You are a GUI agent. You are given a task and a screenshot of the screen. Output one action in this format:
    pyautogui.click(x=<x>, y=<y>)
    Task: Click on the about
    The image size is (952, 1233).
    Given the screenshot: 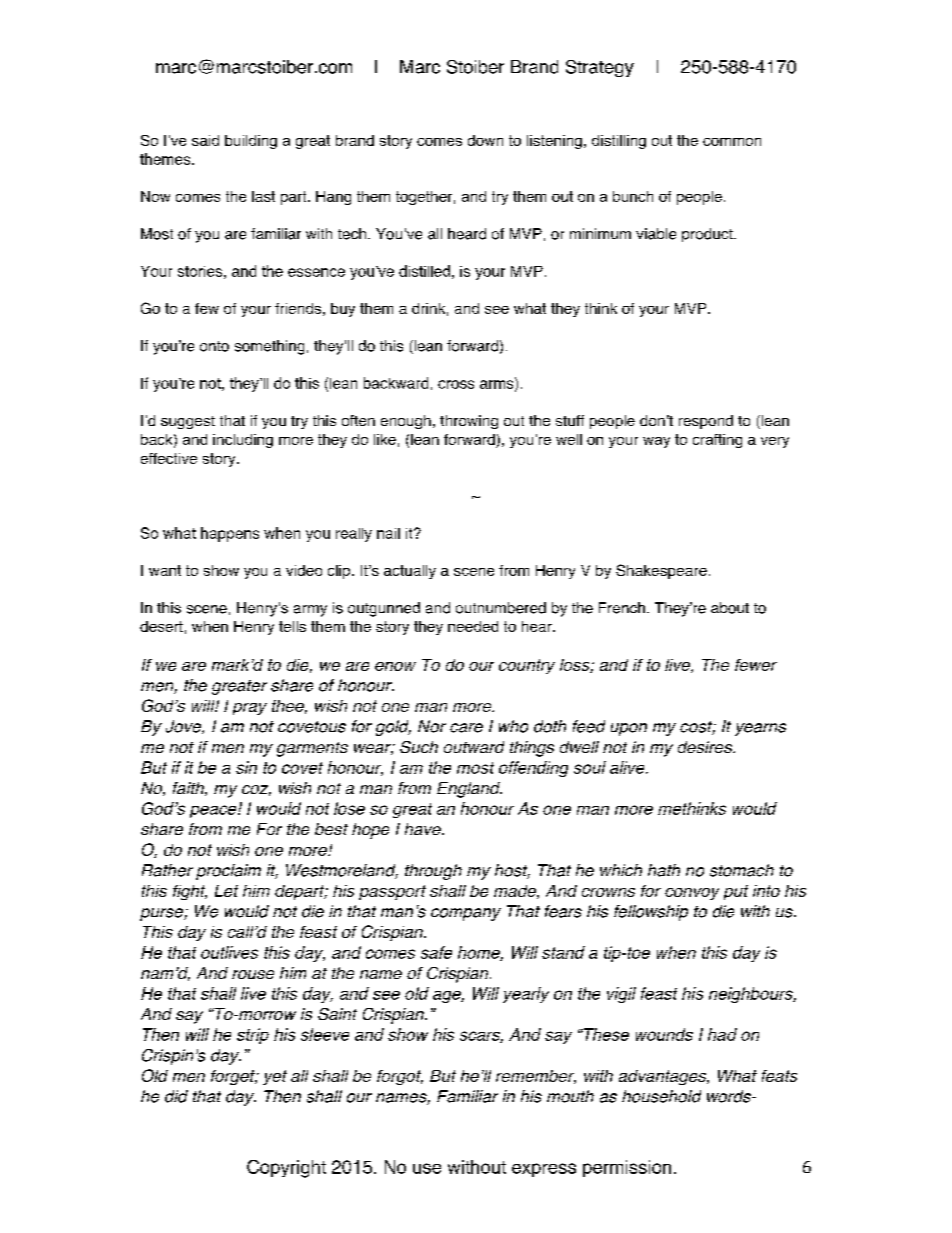 What is the action you would take?
    pyautogui.click(x=730, y=608)
